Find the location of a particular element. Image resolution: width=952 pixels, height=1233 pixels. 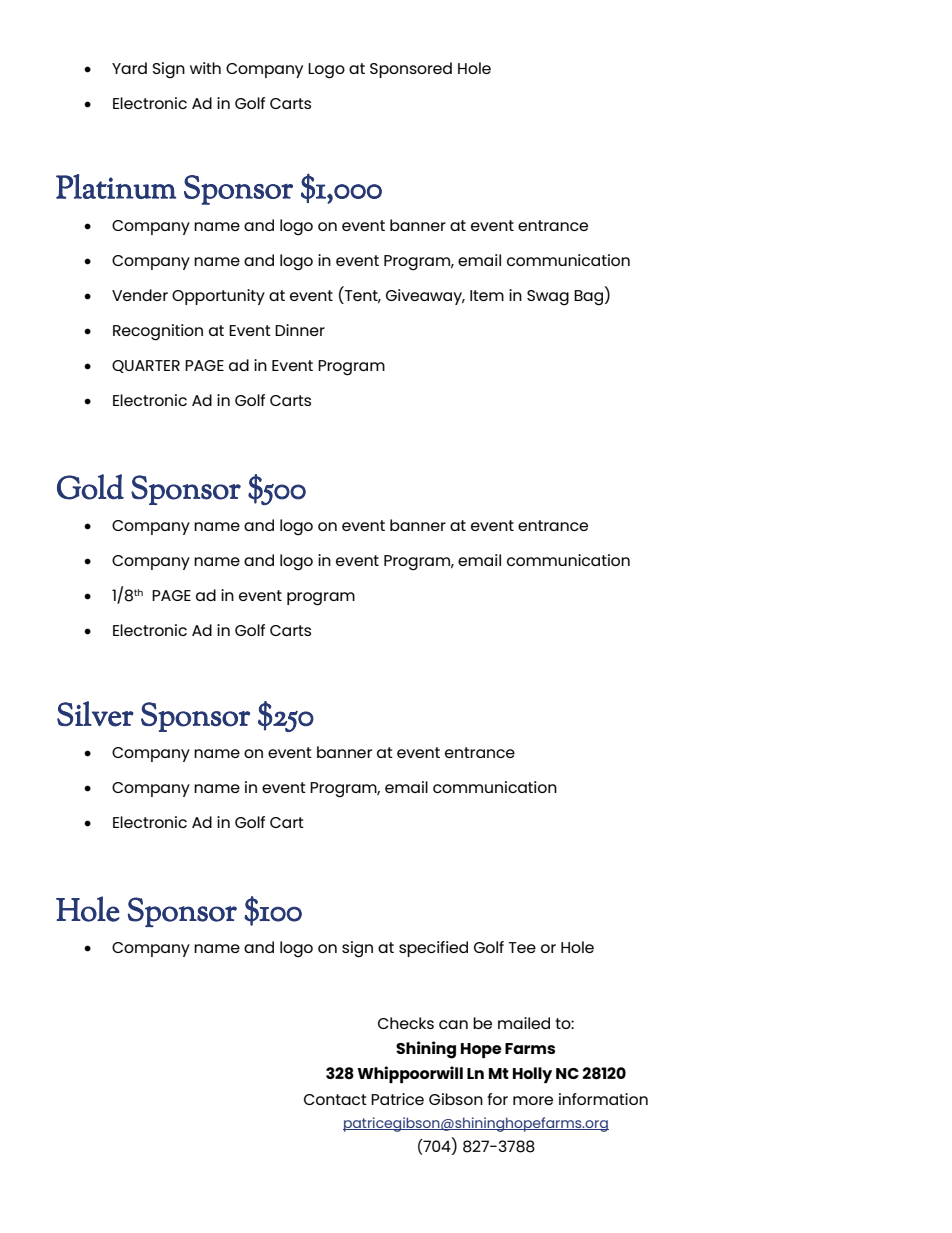

Gold is located at coordinates (90, 487).
